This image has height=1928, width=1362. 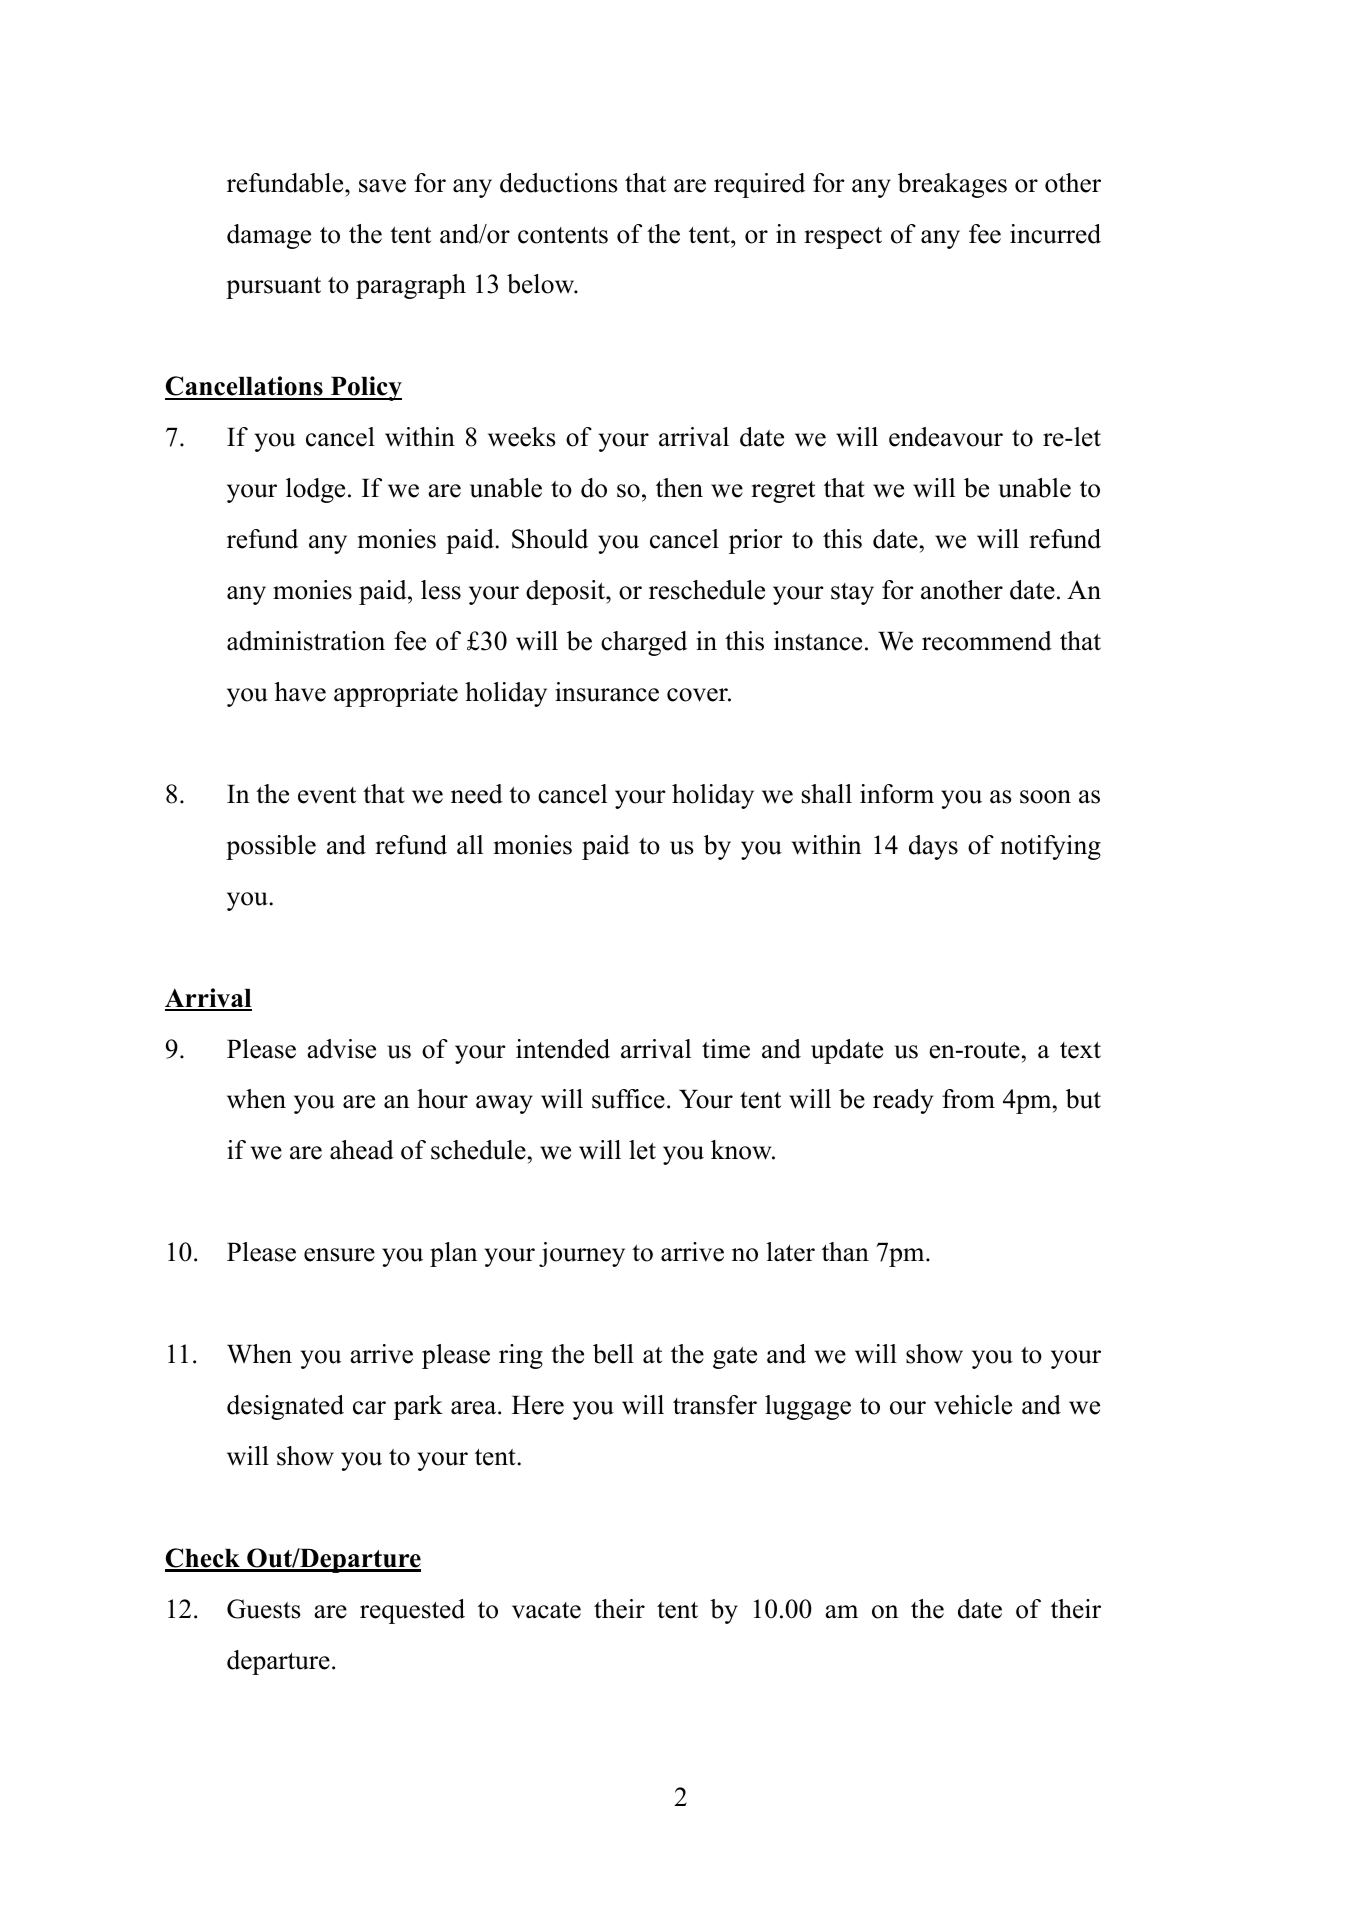 I want to click on vacate, so click(x=546, y=1610).
